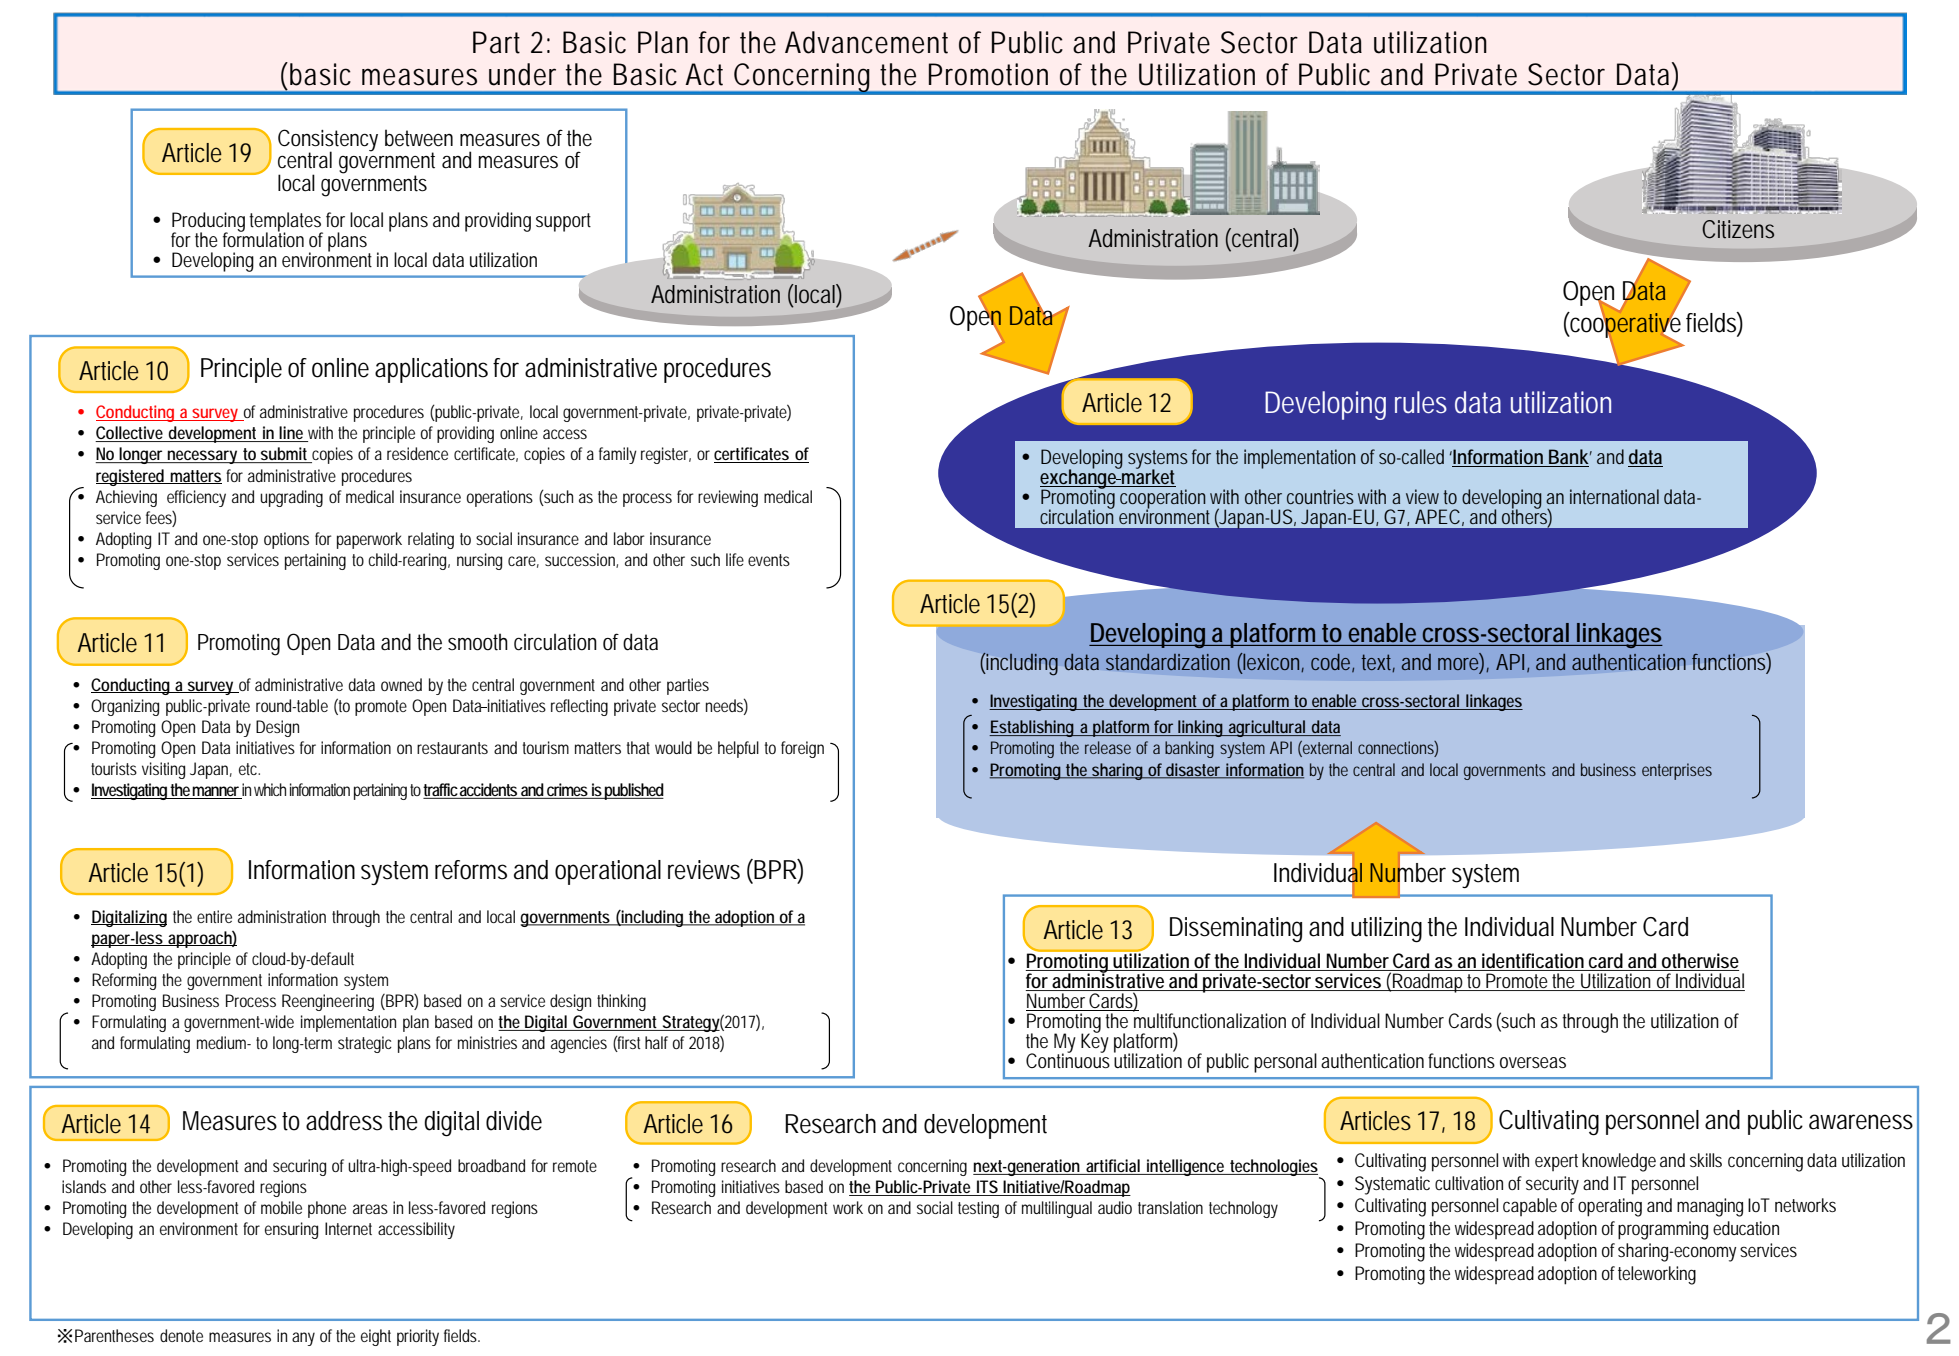  What do you see at coordinates (328, 141) in the screenshot?
I see `Consistency` at bounding box center [328, 141].
